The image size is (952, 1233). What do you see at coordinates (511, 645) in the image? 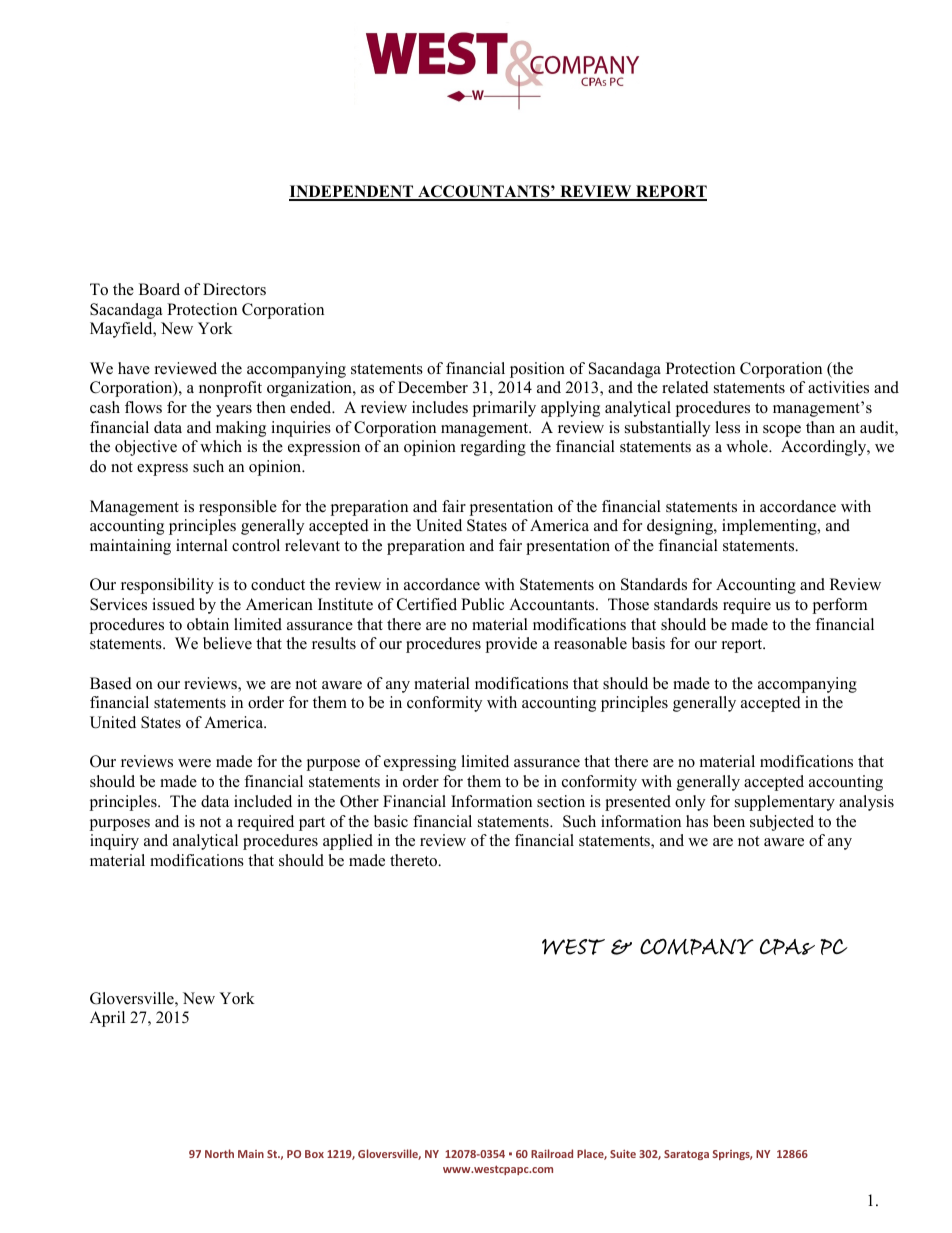
I see `provide` at bounding box center [511, 645].
